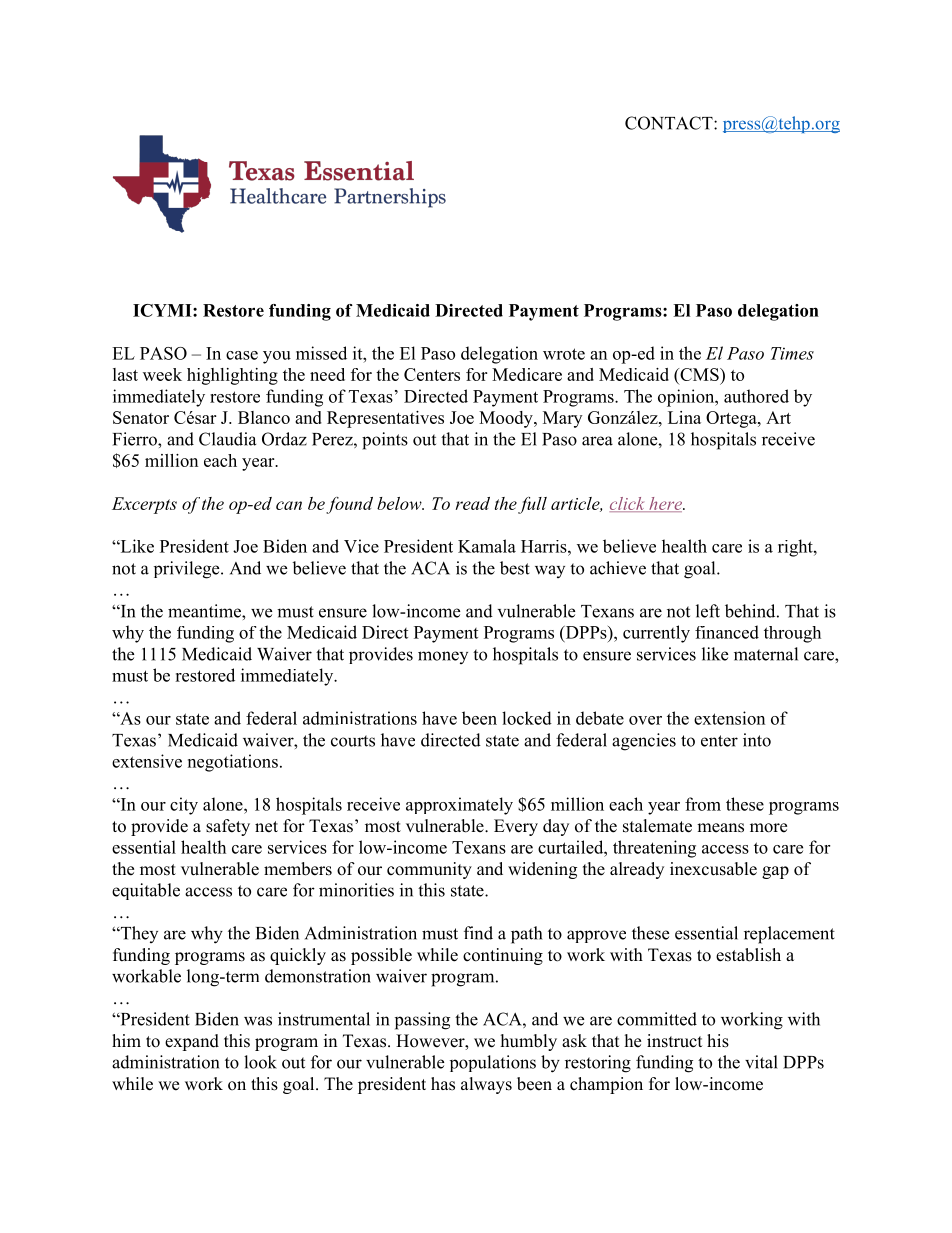  I want to click on left, so click(708, 611).
